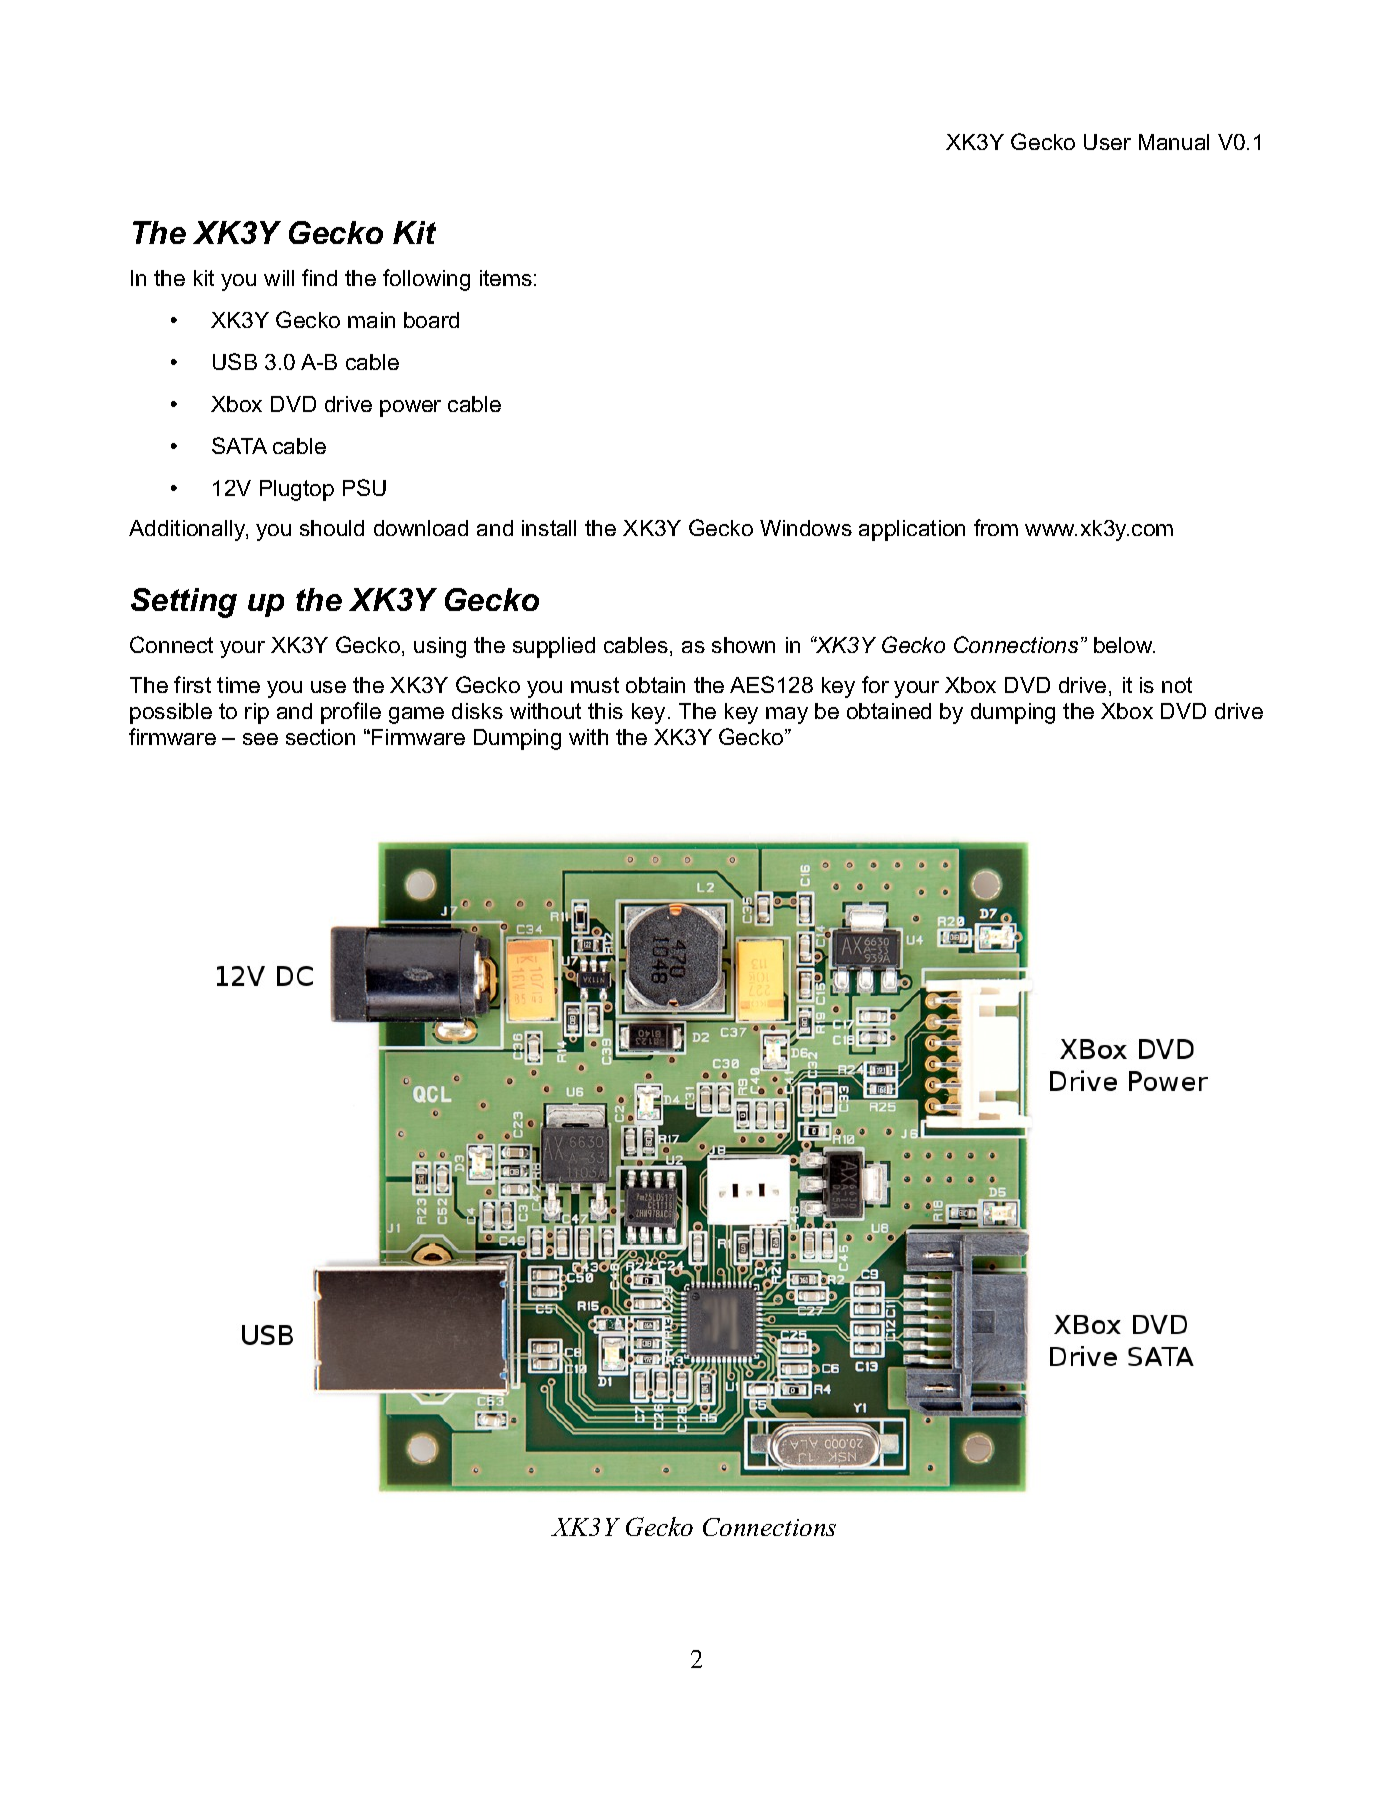 The image size is (1394, 1804). I want to click on application, so click(912, 530).
